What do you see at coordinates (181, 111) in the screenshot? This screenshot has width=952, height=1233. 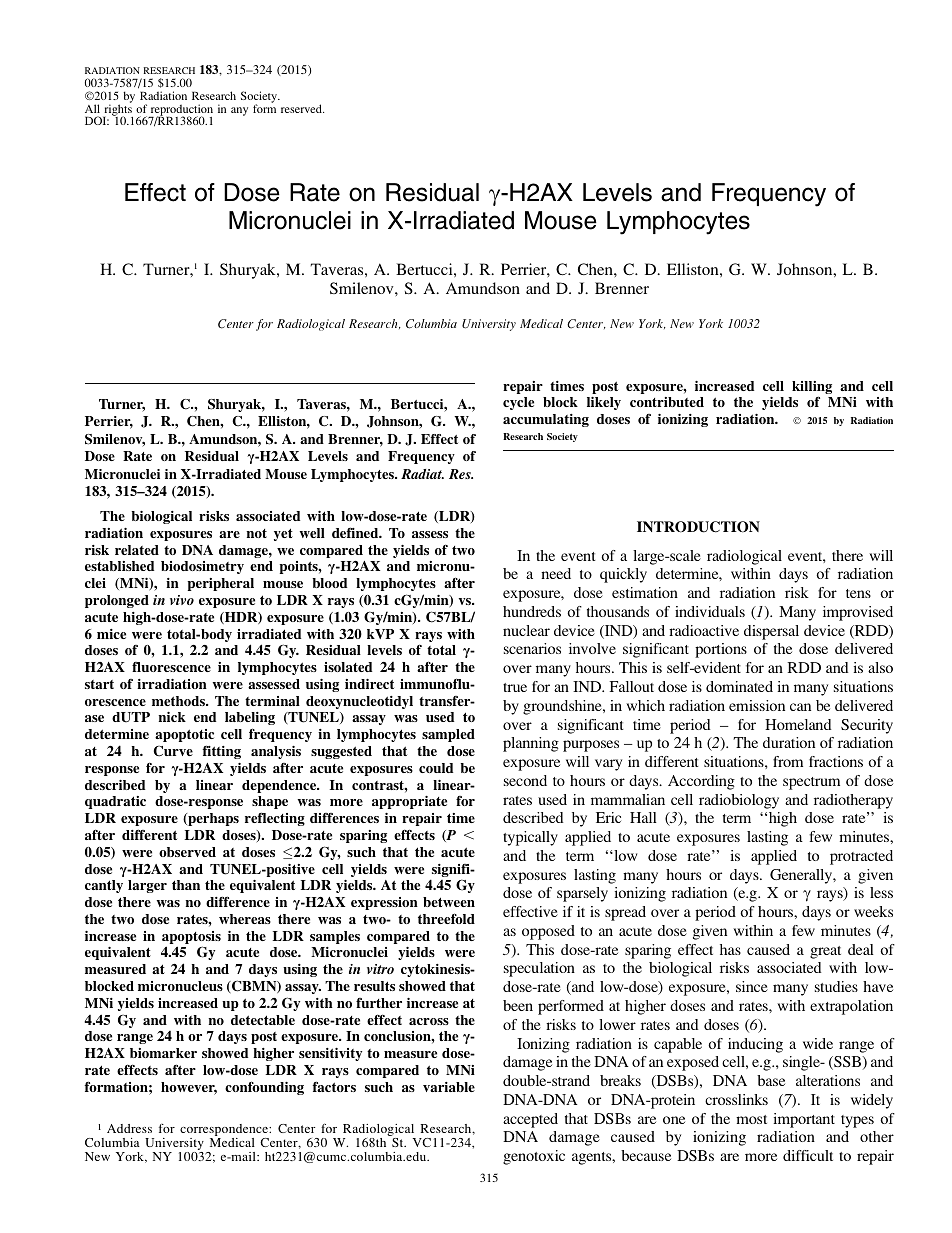 I see `reproduction` at bounding box center [181, 111].
